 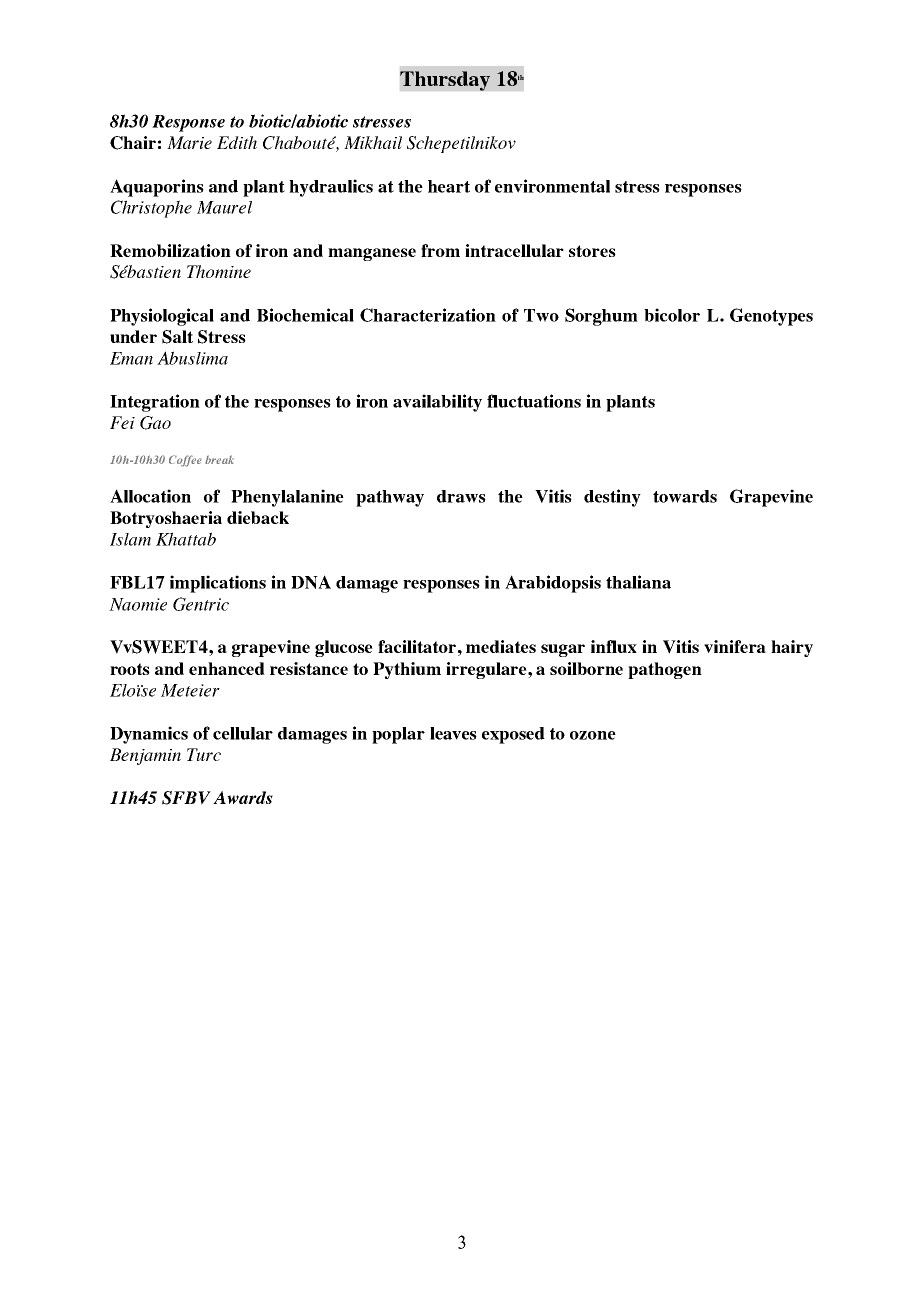 What do you see at coordinates (638, 582) in the page?
I see `thaliana` at bounding box center [638, 582].
